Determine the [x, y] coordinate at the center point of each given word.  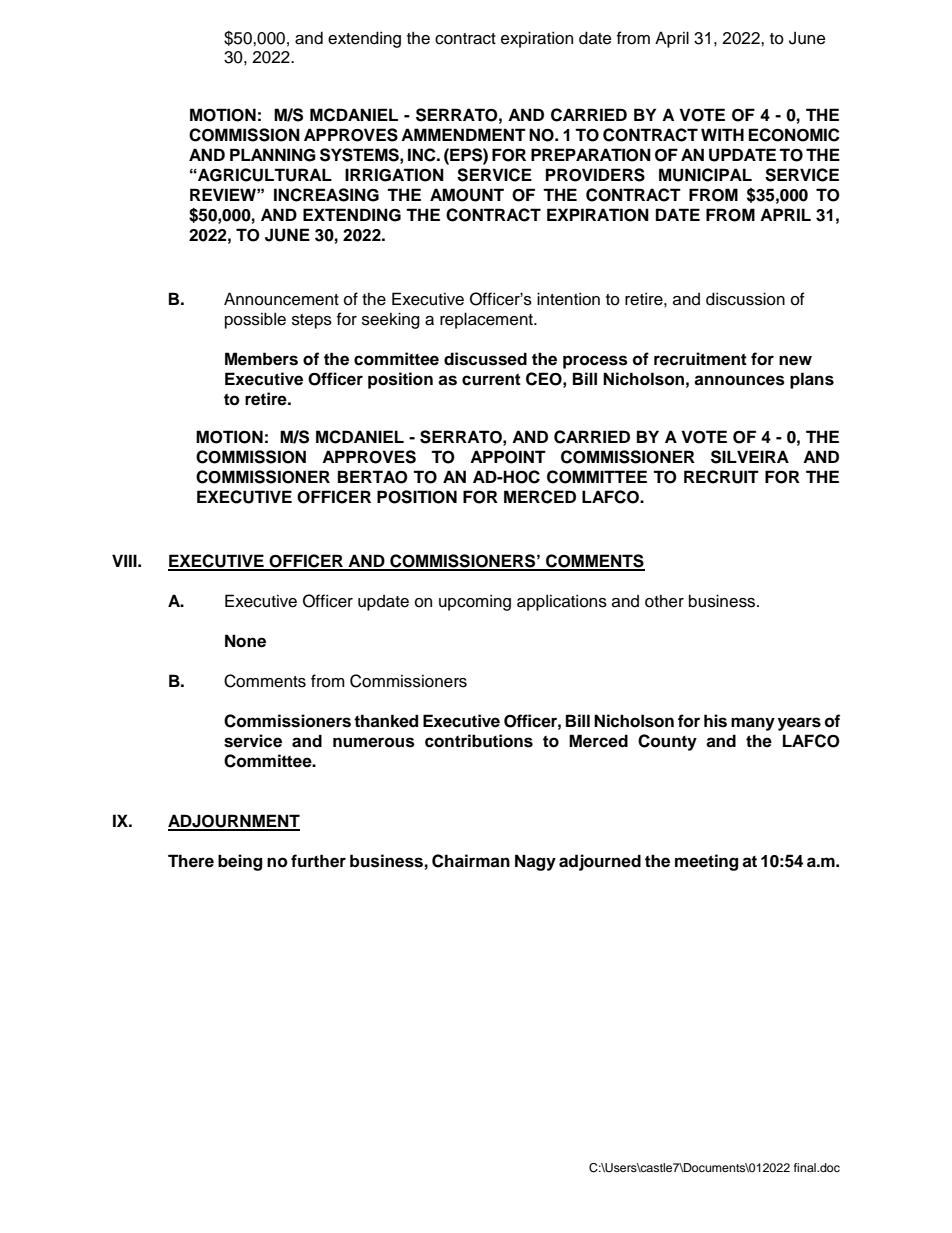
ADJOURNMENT [234, 822]
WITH [722, 134]
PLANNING [273, 155]
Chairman [471, 861]
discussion [745, 299]
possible [255, 320]
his [715, 721]
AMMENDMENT [463, 134]
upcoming [475, 602]
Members [261, 359]
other [664, 601]
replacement [487, 320]
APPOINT [508, 457]
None [245, 641]
